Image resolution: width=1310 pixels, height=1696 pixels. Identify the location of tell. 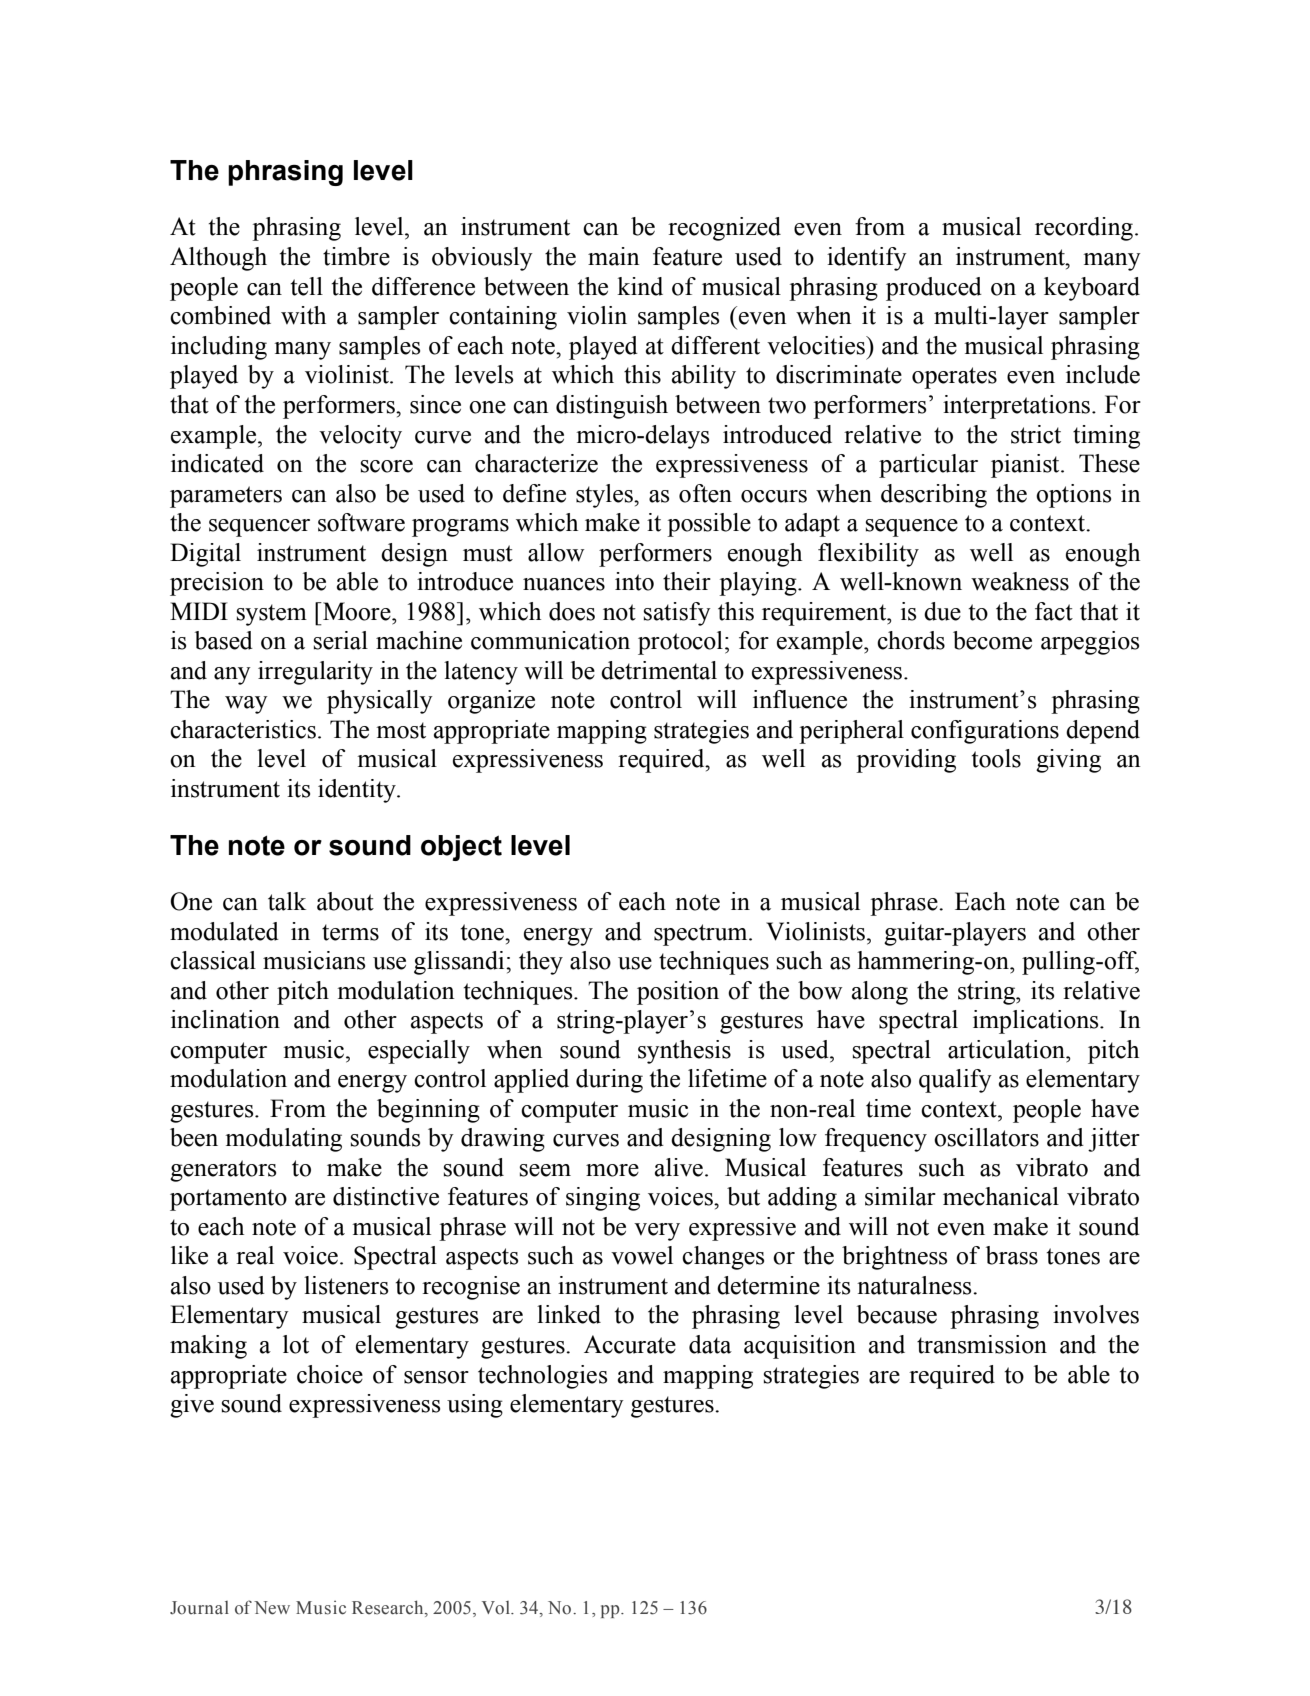
(307, 286).
